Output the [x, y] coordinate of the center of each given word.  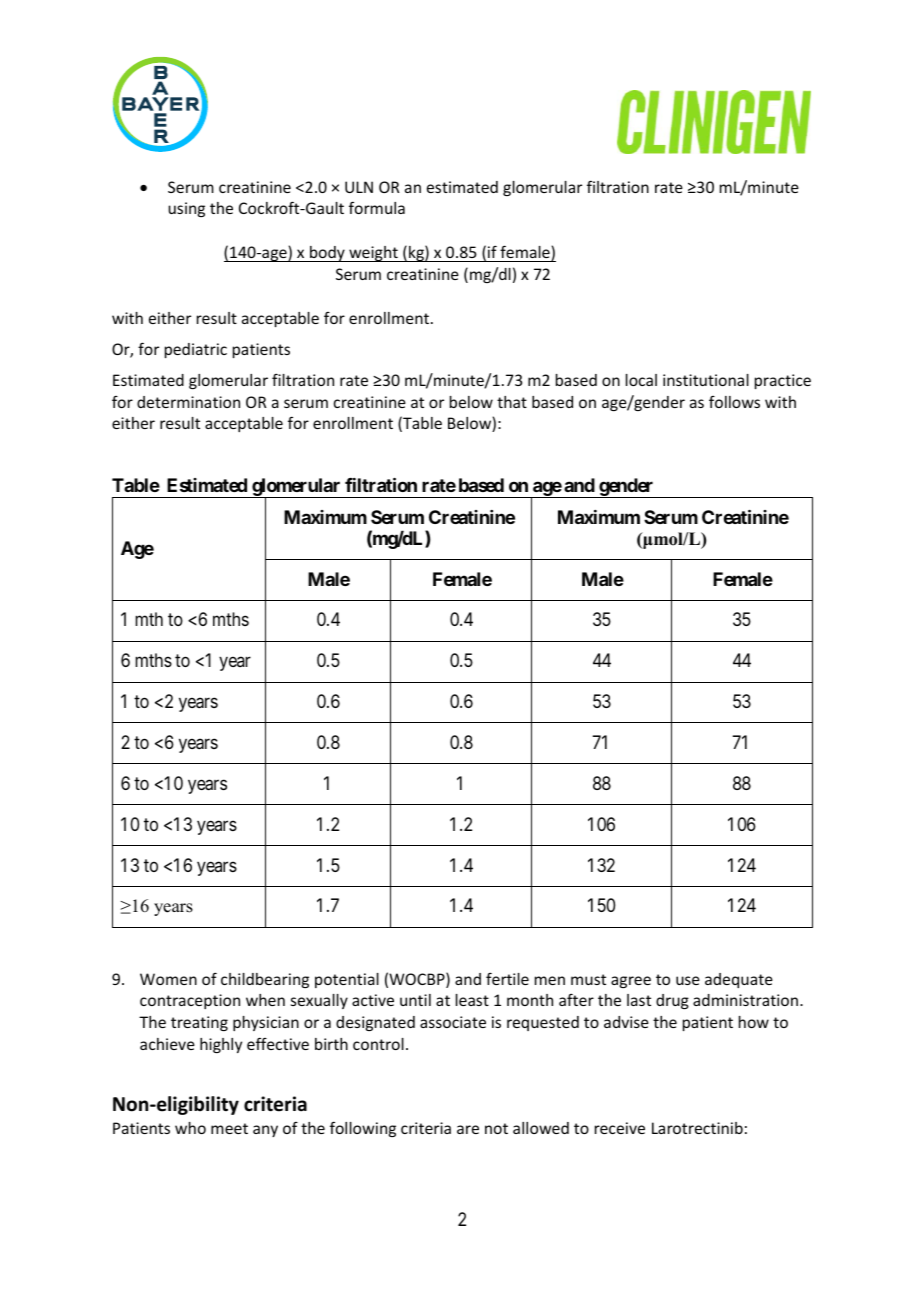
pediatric [196, 350]
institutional [706, 380]
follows [734, 402]
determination [188, 402]
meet [229, 1128]
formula [377, 207]
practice [783, 381]
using [186, 209]
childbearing [265, 980]
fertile [507, 978]
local [641, 380]
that [512, 402]
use [688, 980]
